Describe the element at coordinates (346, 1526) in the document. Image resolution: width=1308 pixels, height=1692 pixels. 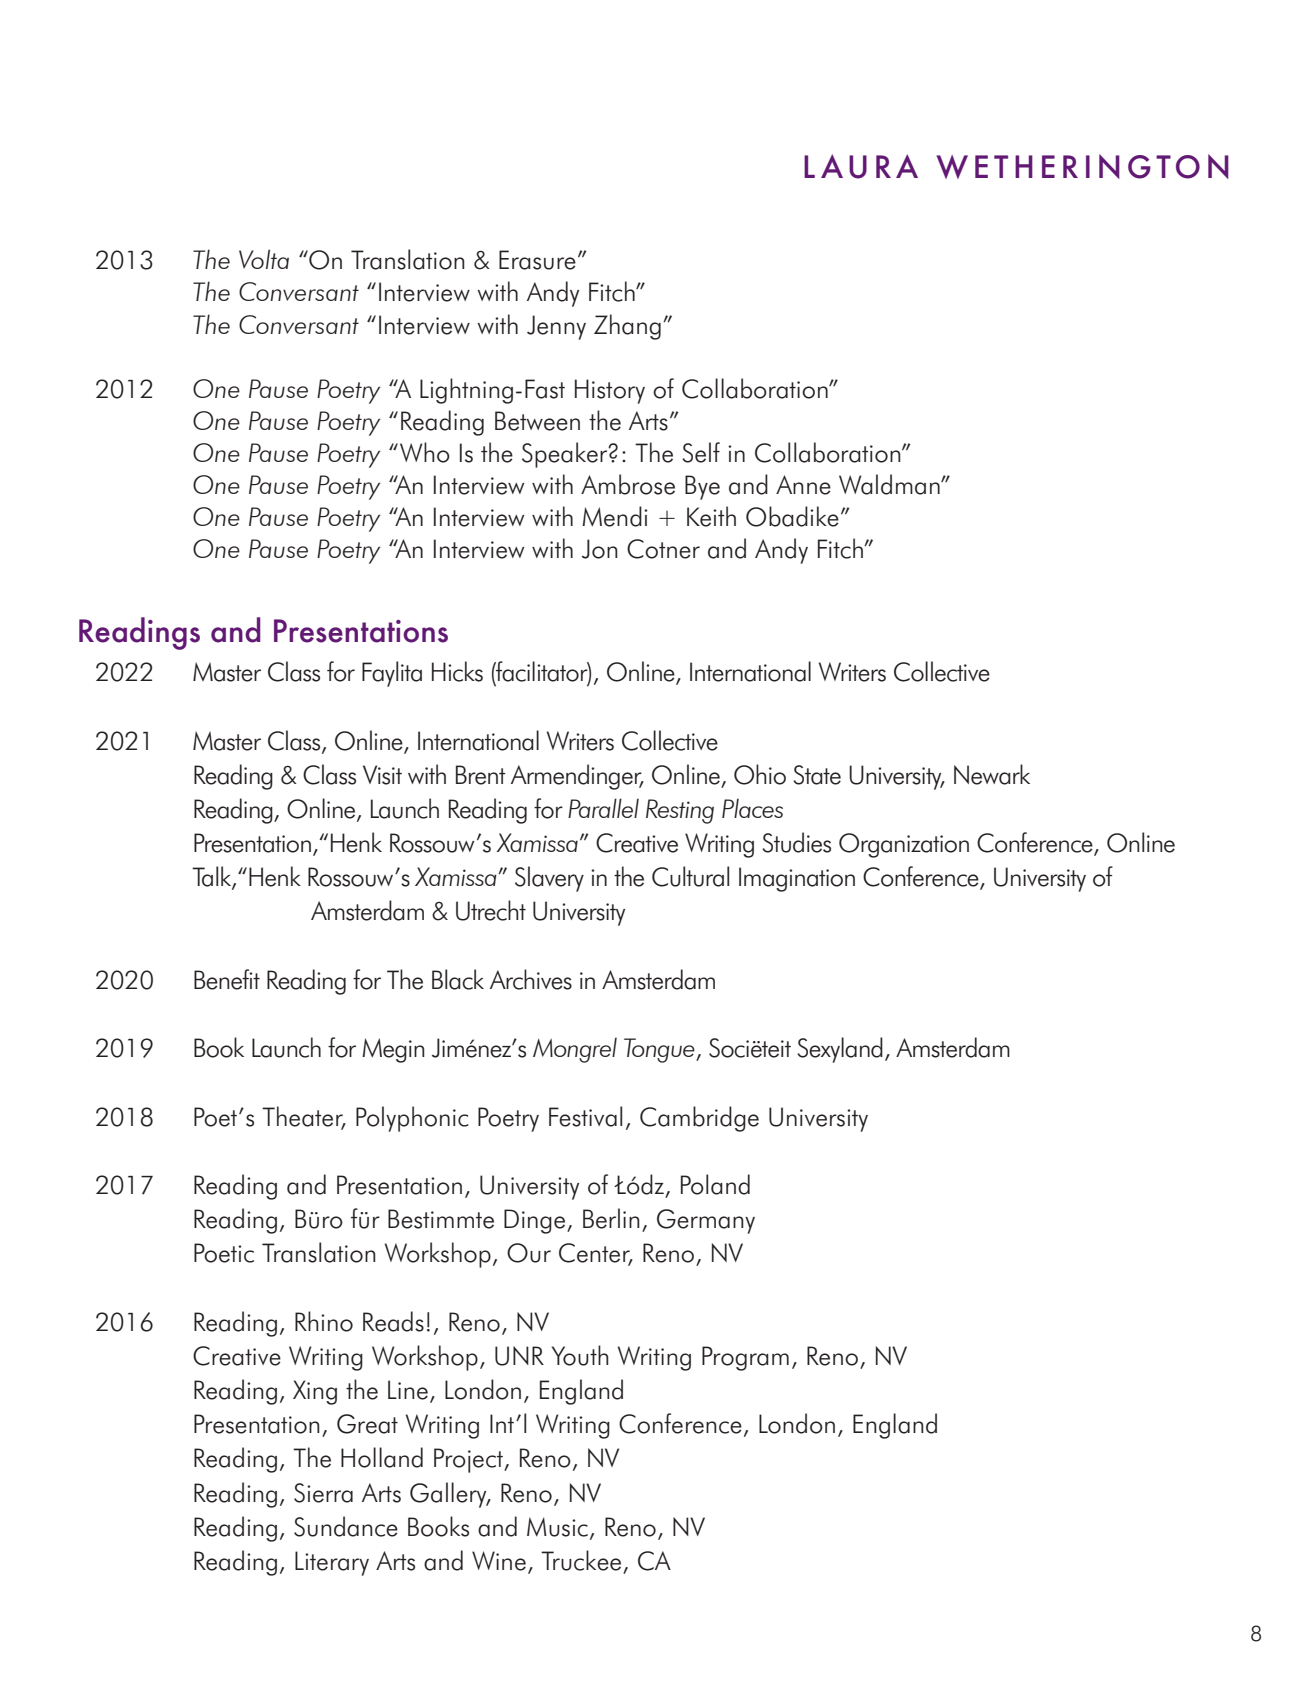
I see `Sundance` at that location.
